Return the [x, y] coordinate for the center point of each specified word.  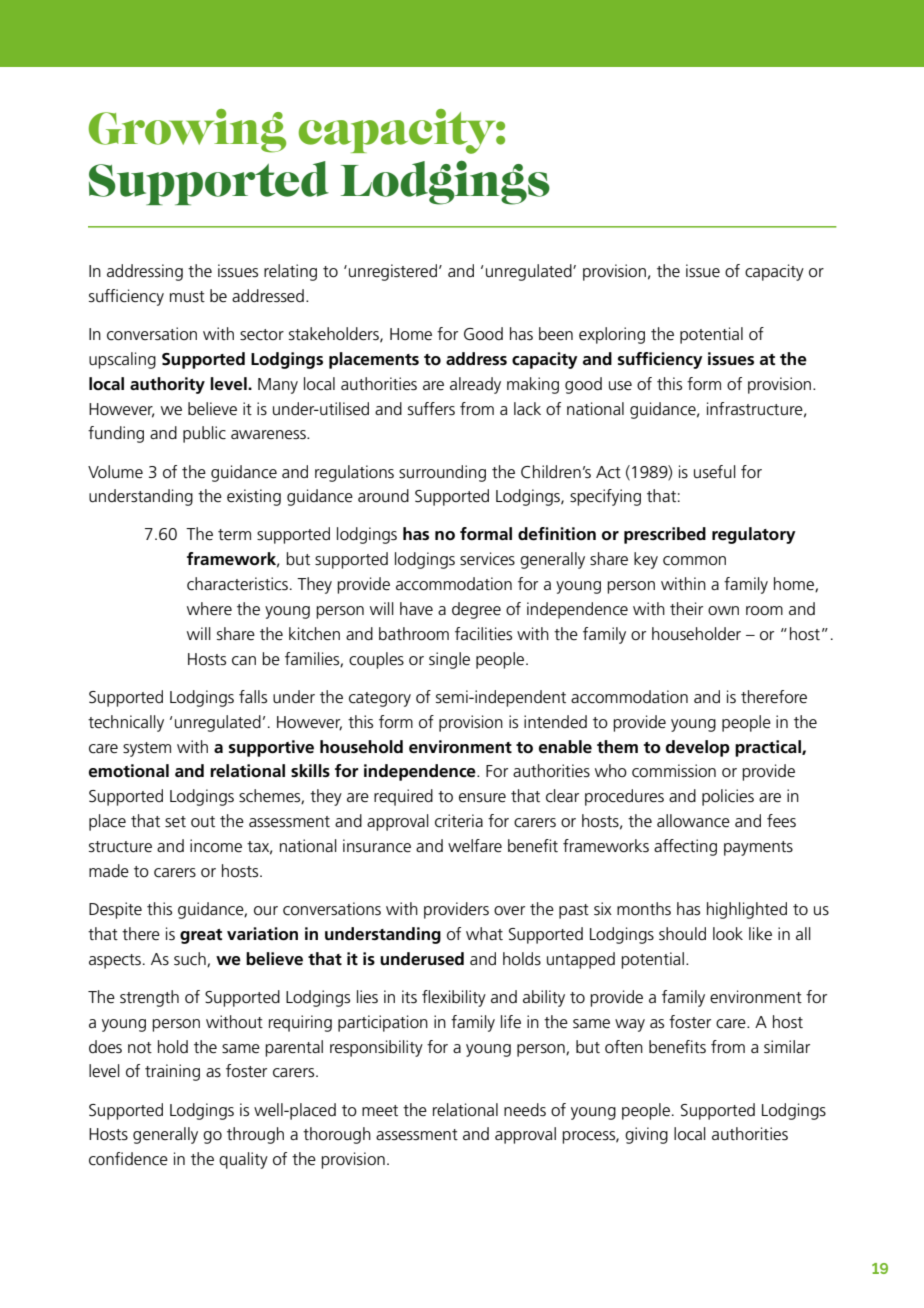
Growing [187, 131]
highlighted [747, 910]
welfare [475, 846]
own [723, 610]
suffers [431, 409]
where [209, 609]
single [449, 660]
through [255, 1135]
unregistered [393, 272]
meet [380, 1111]
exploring [612, 335]
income [216, 846]
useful [715, 472]
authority [167, 385]
